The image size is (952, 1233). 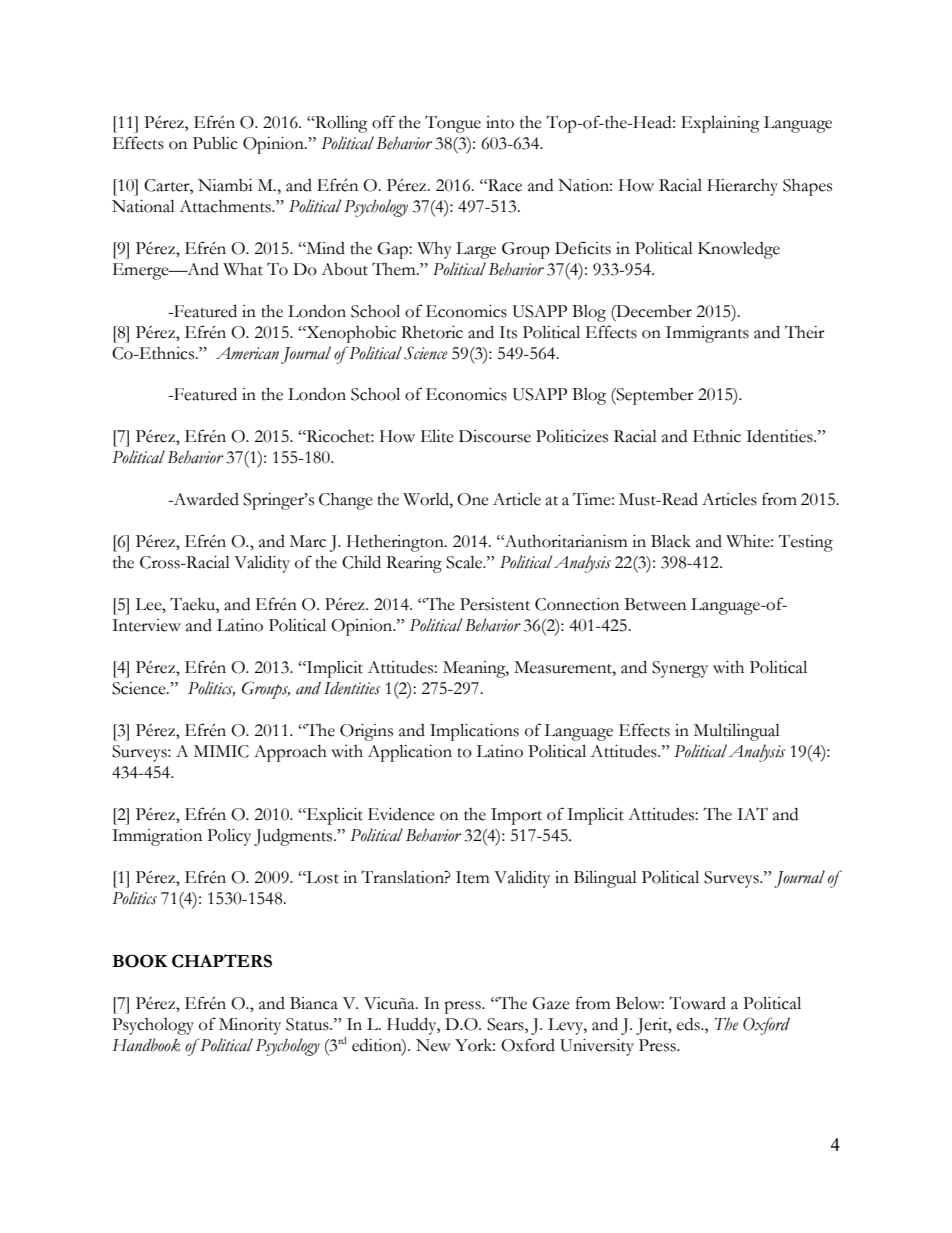 What do you see at coordinates (229, 837) in the image?
I see `Policy` at bounding box center [229, 837].
